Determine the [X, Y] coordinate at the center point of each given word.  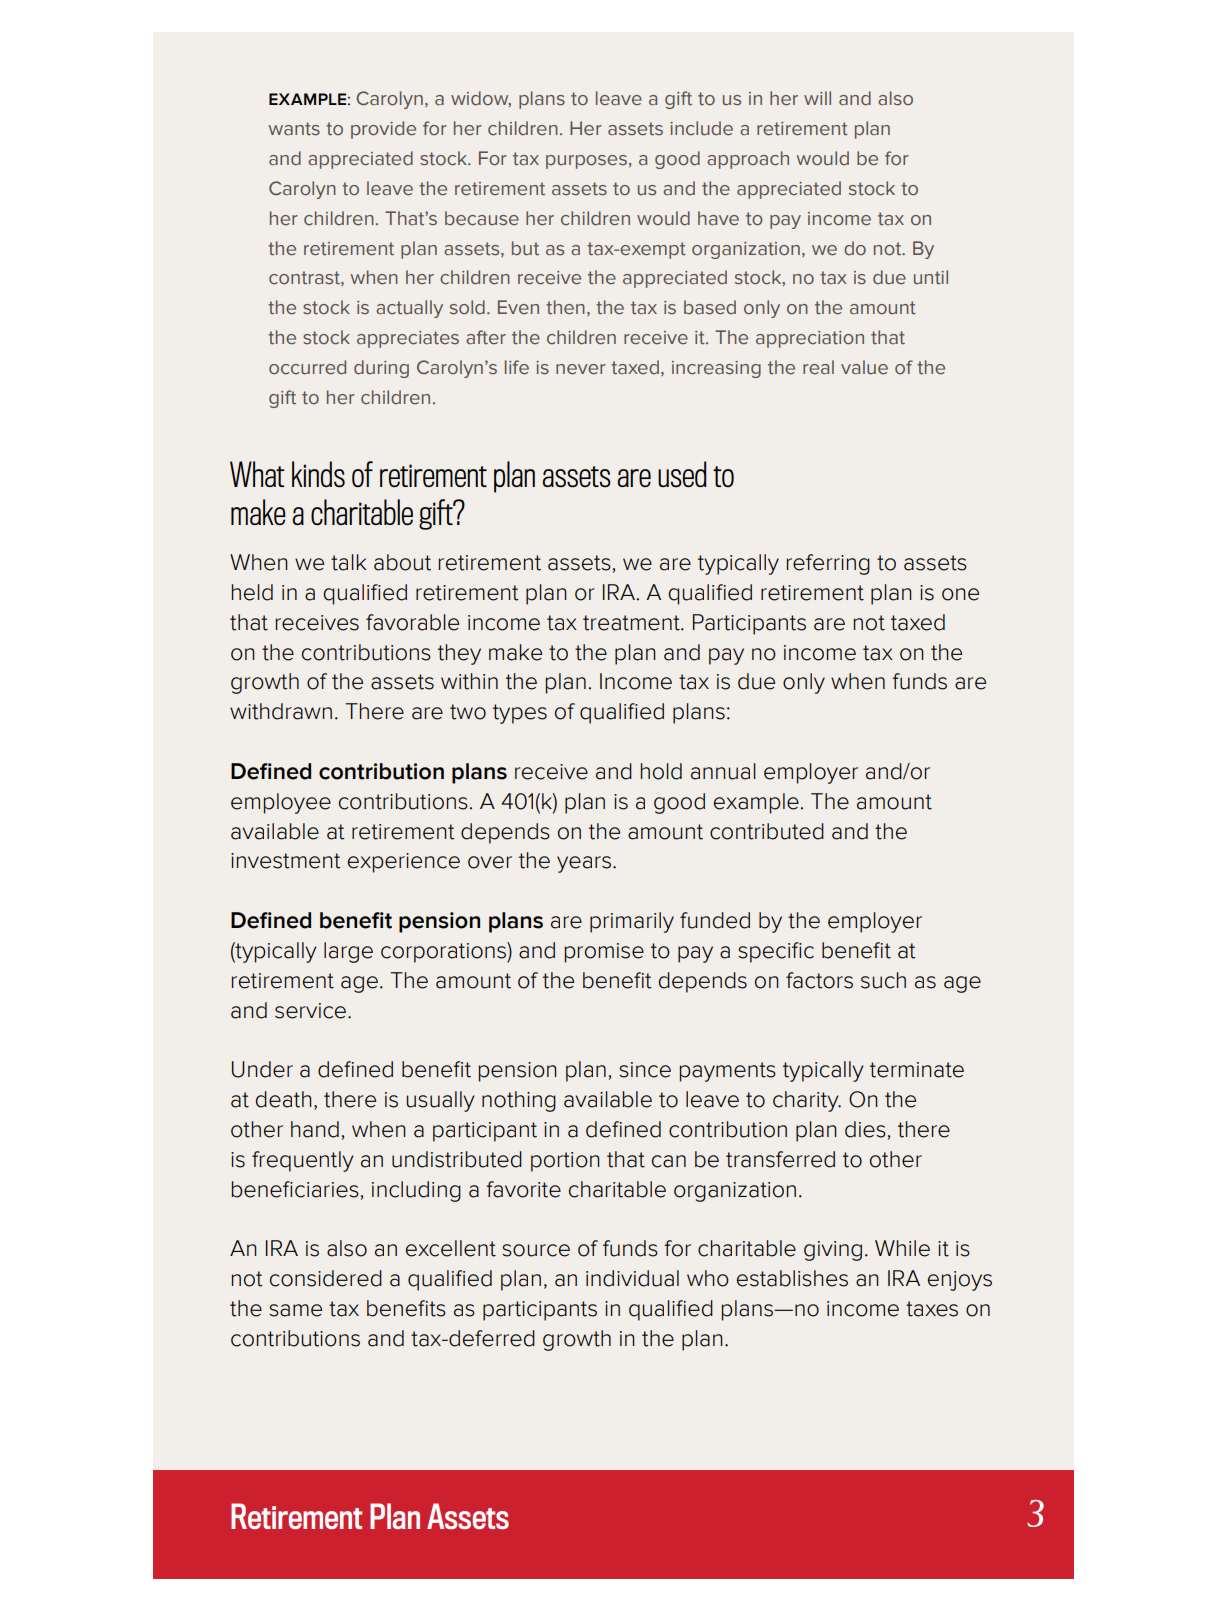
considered [326, 1278]
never [581, 369]
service [312, 1011]
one [960, 594]
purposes [586, 162]
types [520, 714]
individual [632, 1278]
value [864, 367]
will [817, 98]
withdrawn [281, 711]
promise [604, 953]
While [902, 1248]
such [883, 980]
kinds [318, 474]
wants [294, 129]
